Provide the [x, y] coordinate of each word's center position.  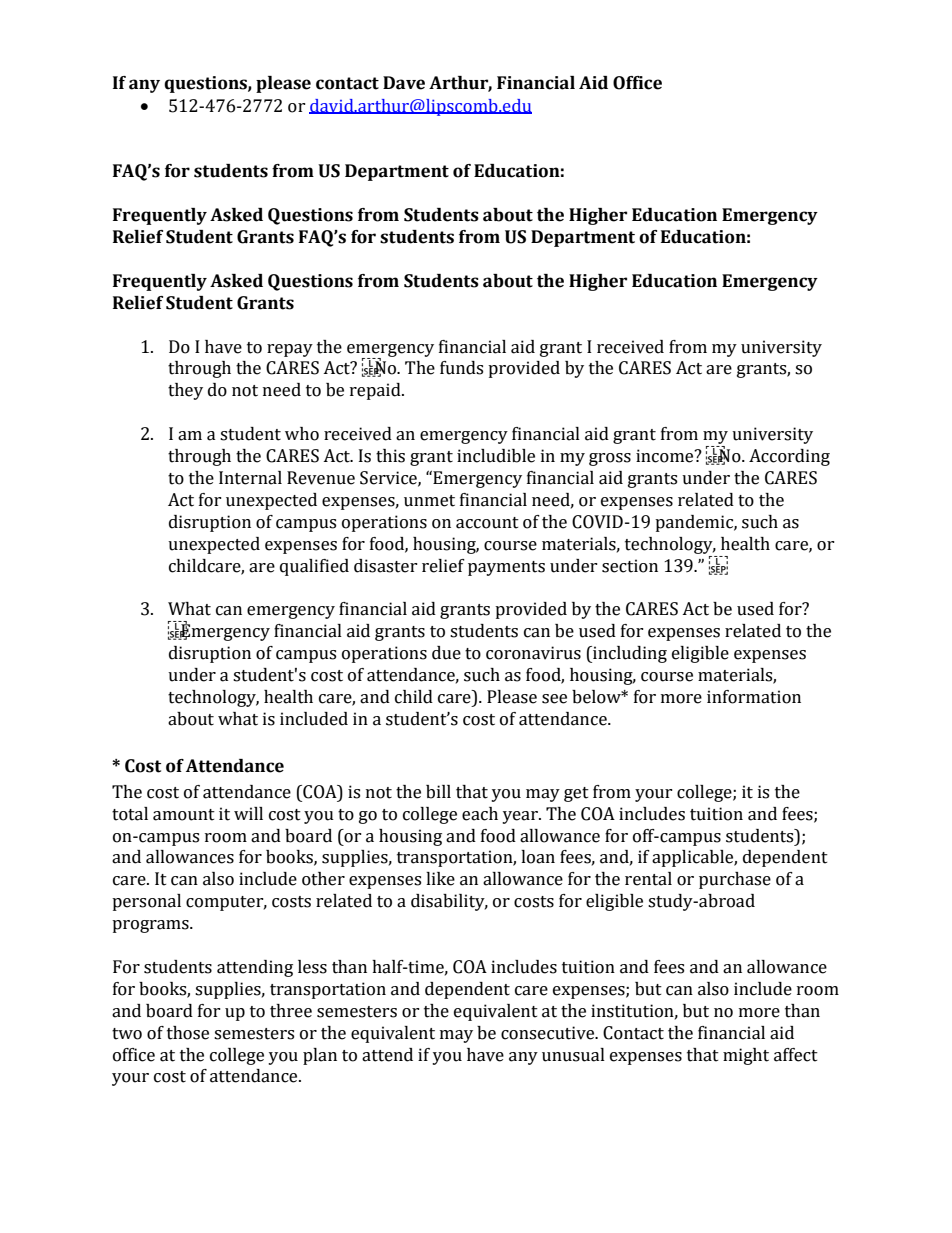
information [754, 697]
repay [290, 350]
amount [184, 815]
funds [461, 368]
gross [610, 459]
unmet [429, 501]
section [630, 566]
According [789, 457]
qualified [314, 567]
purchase [735, 880]
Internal [250, 478]
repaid [376, 391]
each [480, 814]
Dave [404, 83]
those [188, 1033]
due [446, 653]
